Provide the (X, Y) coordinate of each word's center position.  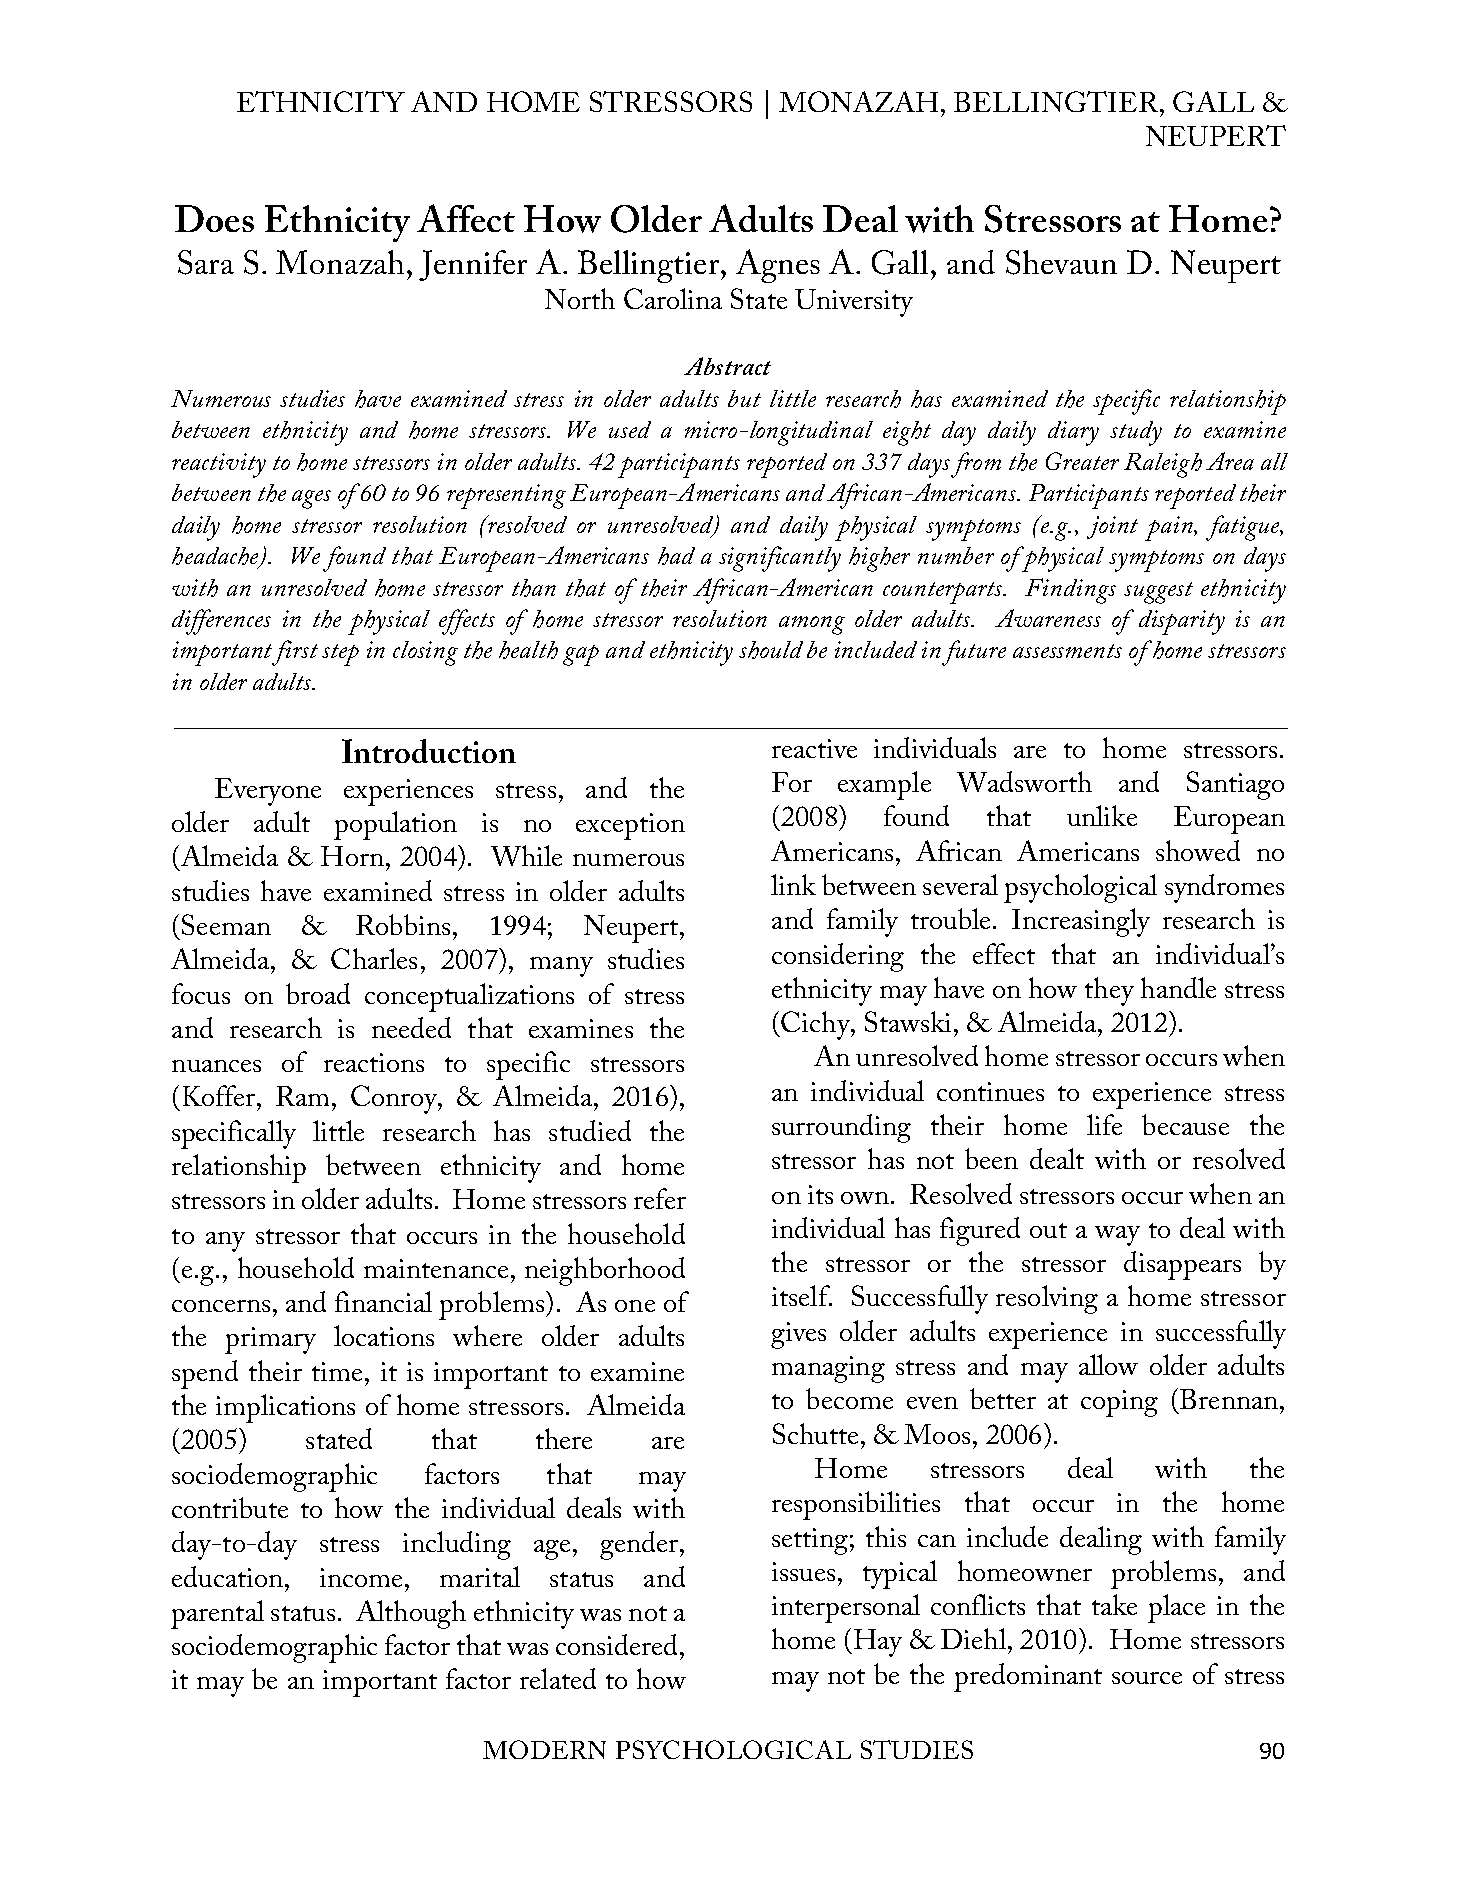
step (340, 655)
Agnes (778, 266)
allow (1108, 1364)
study (1136, 433)
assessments (1067, 651)
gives (798, 1335)
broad (318, 993)
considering (838, 957)
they (1109, 991)
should (771, 650)
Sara (206, 262)
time (337, 1371)
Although (411, 1614)
